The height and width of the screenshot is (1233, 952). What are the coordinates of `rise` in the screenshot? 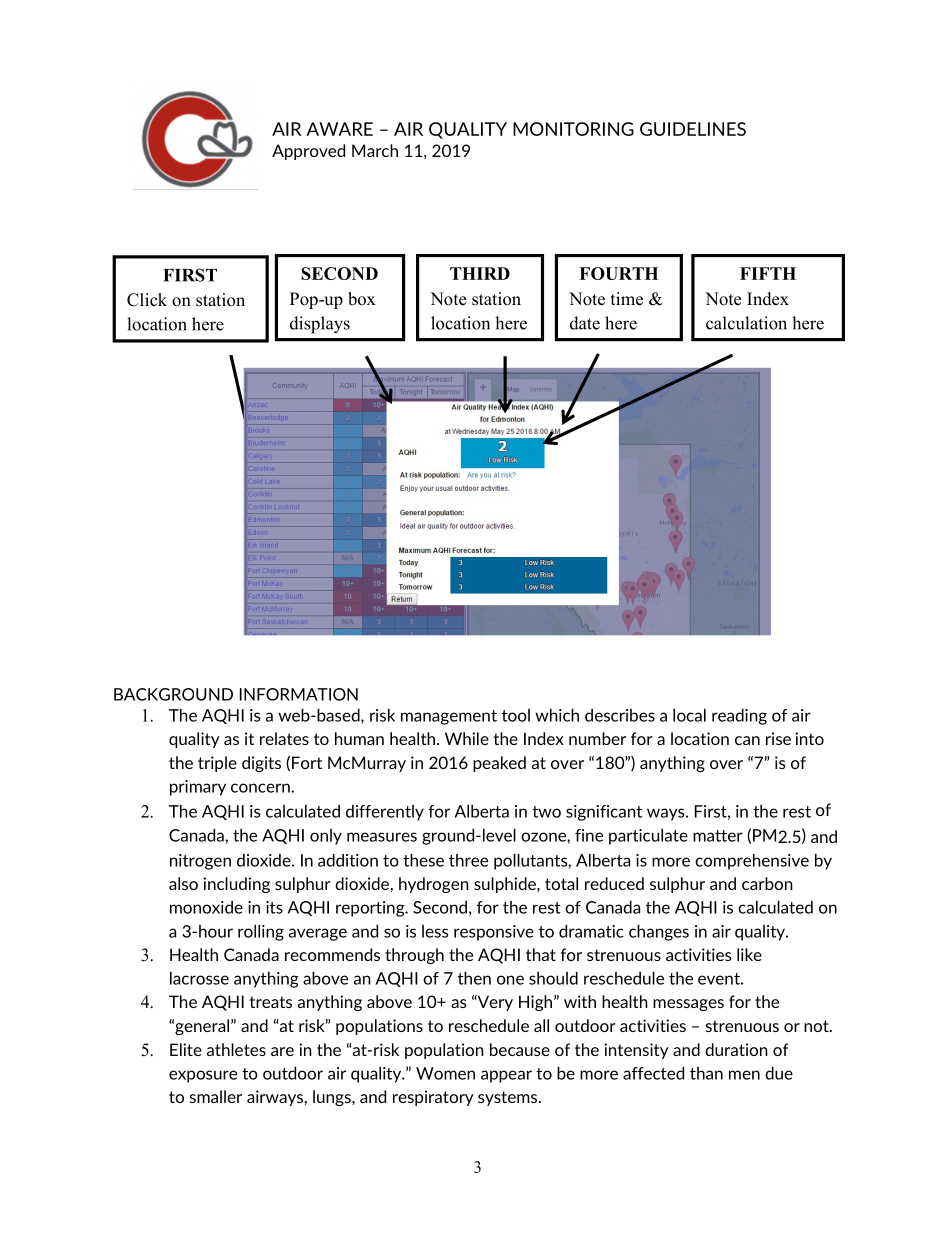 It's located at (778, 738).
